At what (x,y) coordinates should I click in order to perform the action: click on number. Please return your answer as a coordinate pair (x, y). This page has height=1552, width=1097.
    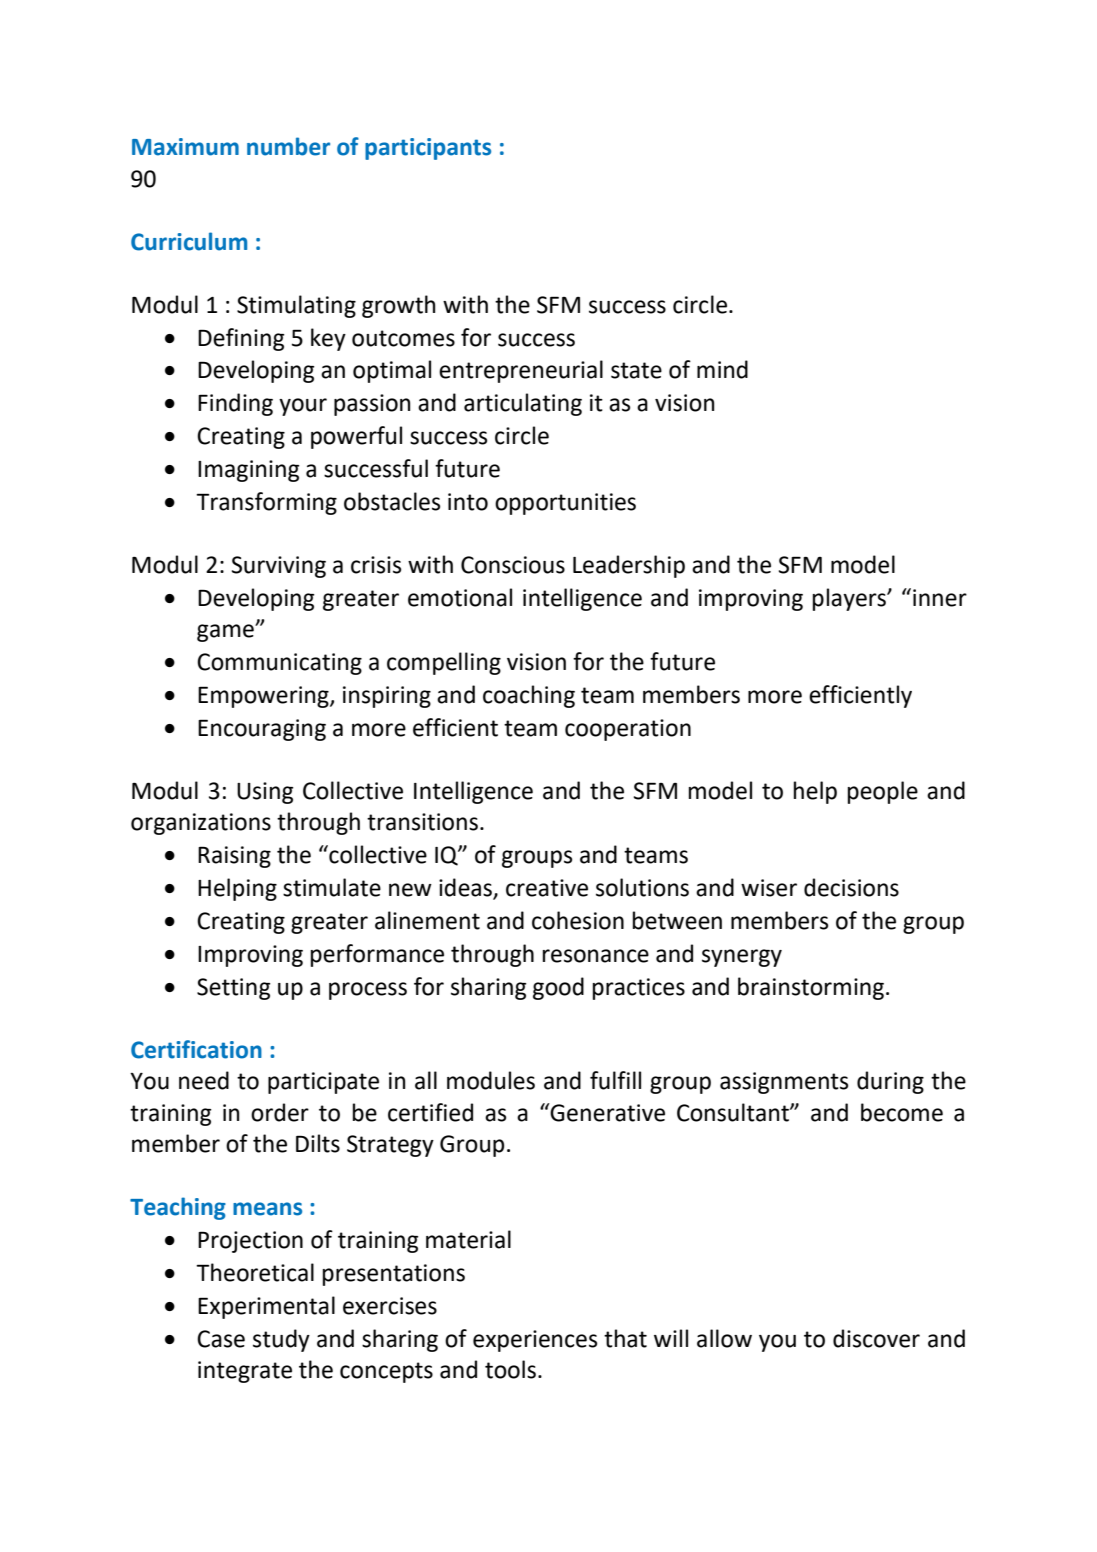
    Looking at the image, I should click on (288, 146).
